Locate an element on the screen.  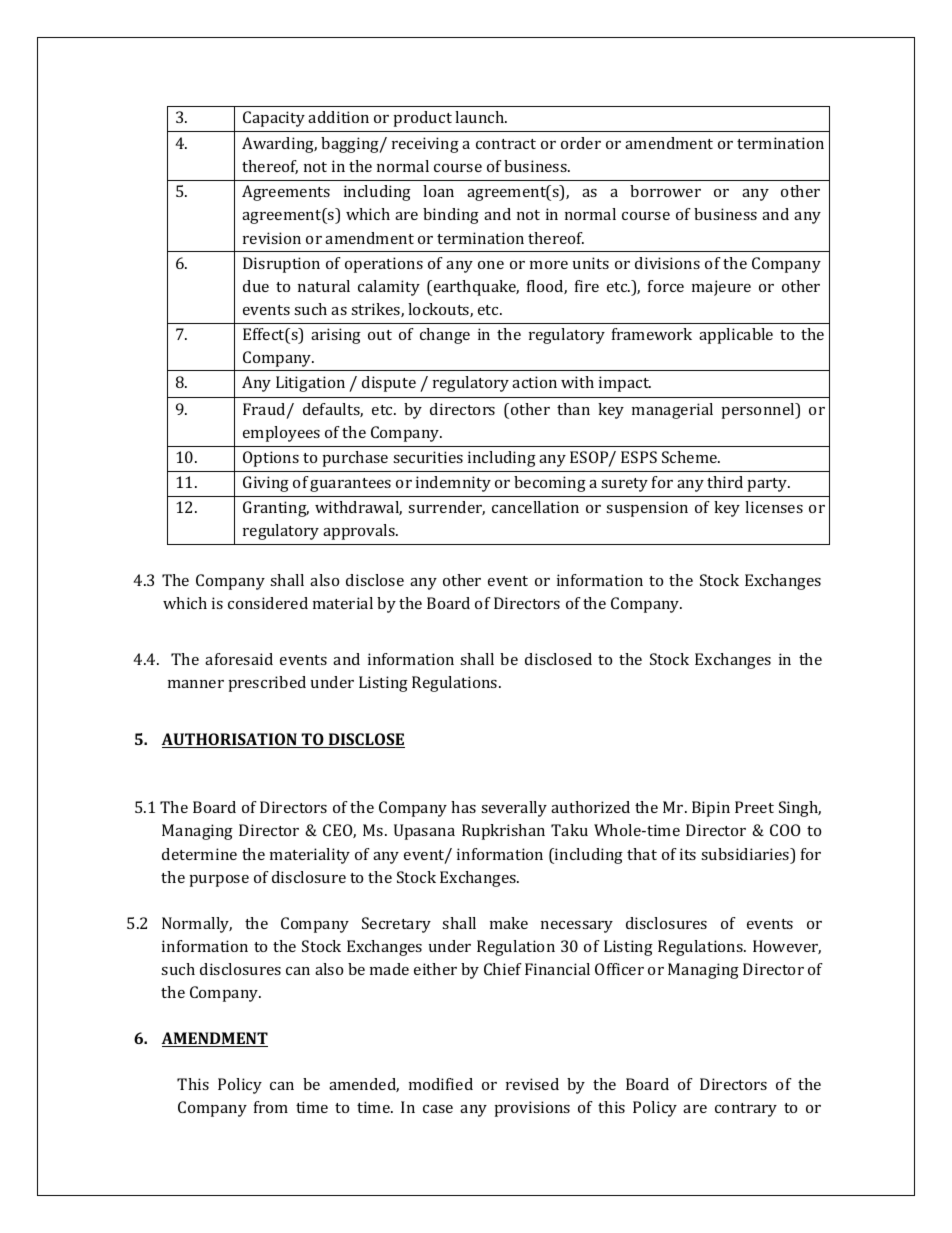
personnel is located at coordinates (759, 411).
